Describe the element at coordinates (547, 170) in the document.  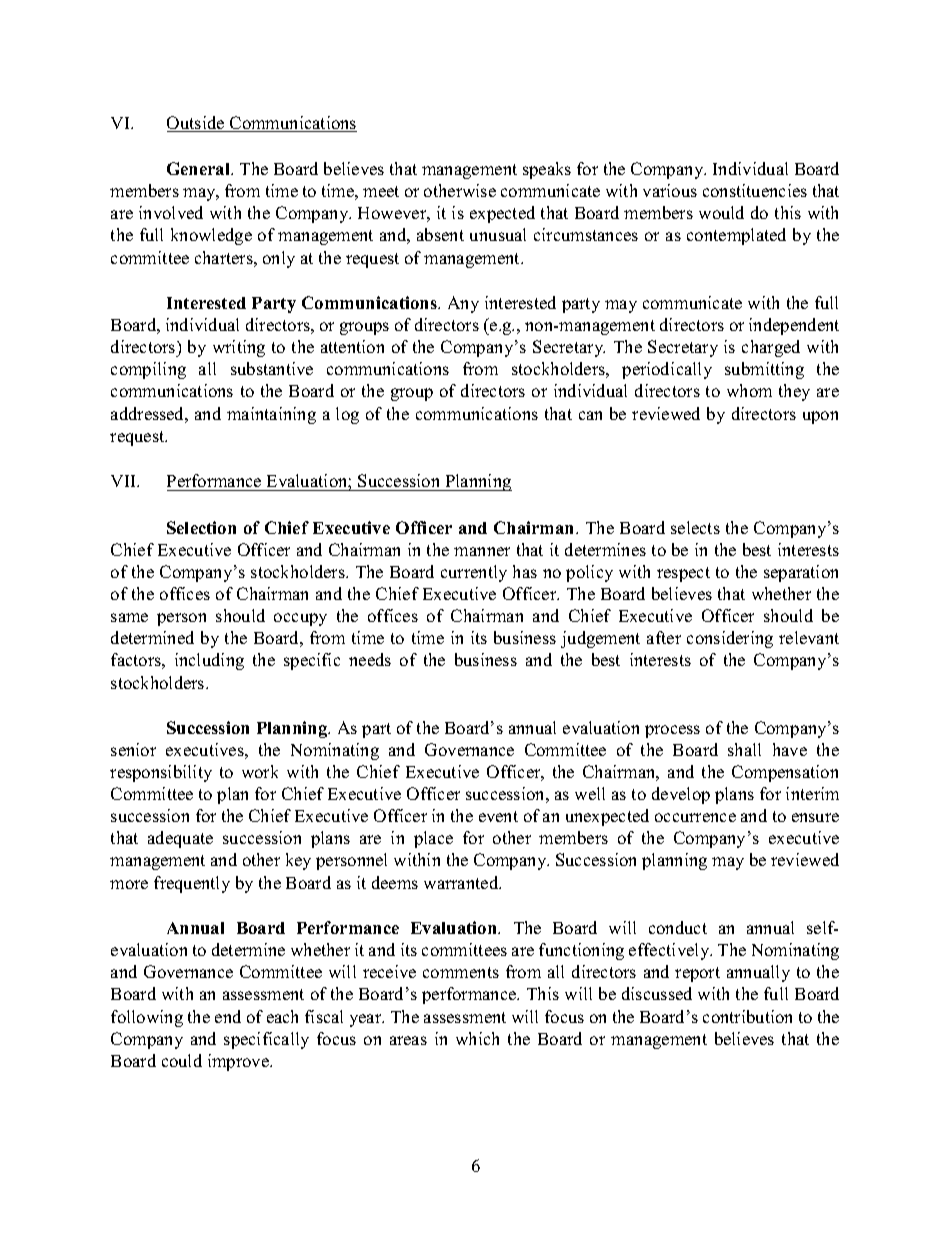
I see `speaks` at that location.
